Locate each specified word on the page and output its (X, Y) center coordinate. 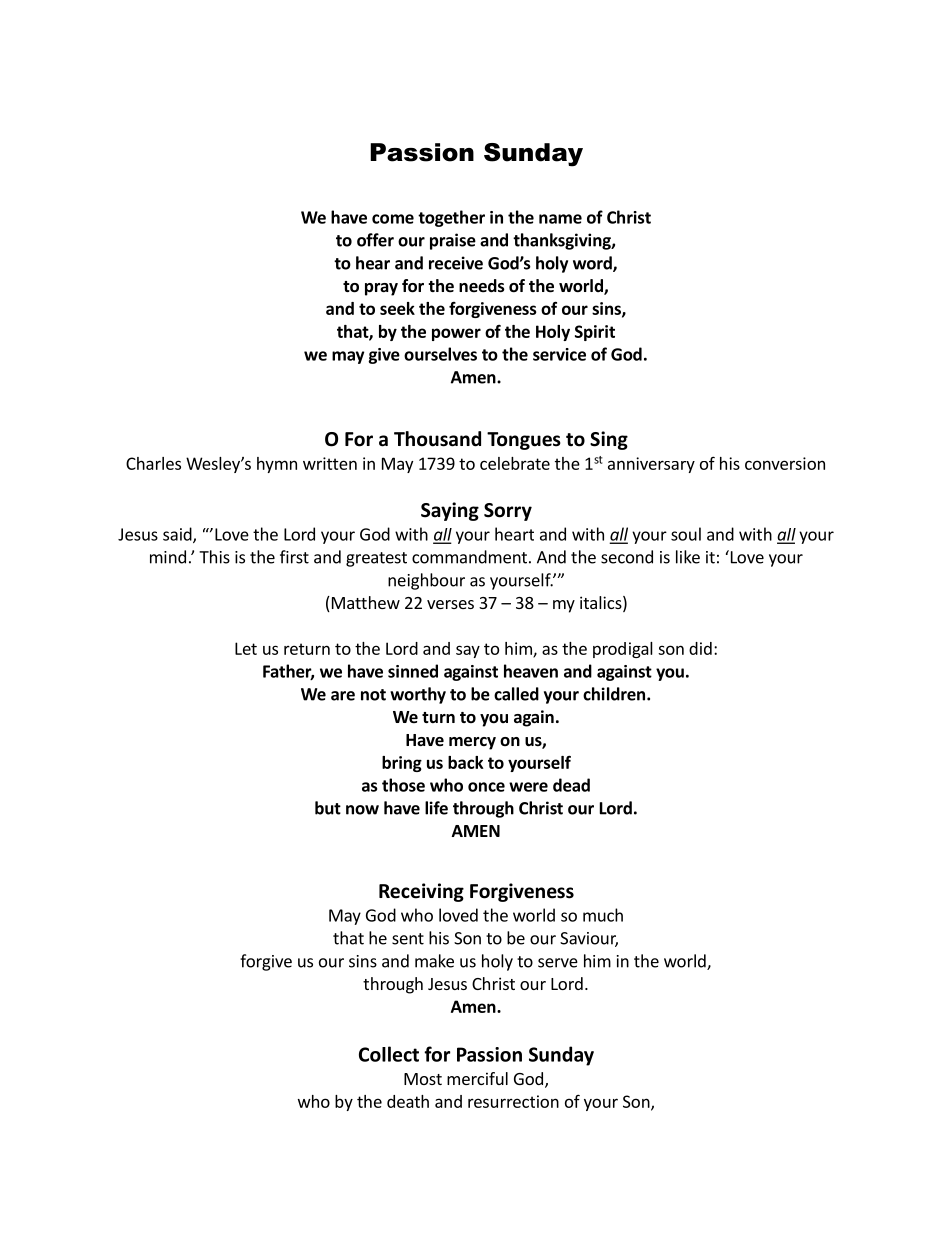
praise (453, 241)
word (593, 264)
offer (375, 240)
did (700, 648)
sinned (413, 671)
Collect (389, 1054)
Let (246, 648)
